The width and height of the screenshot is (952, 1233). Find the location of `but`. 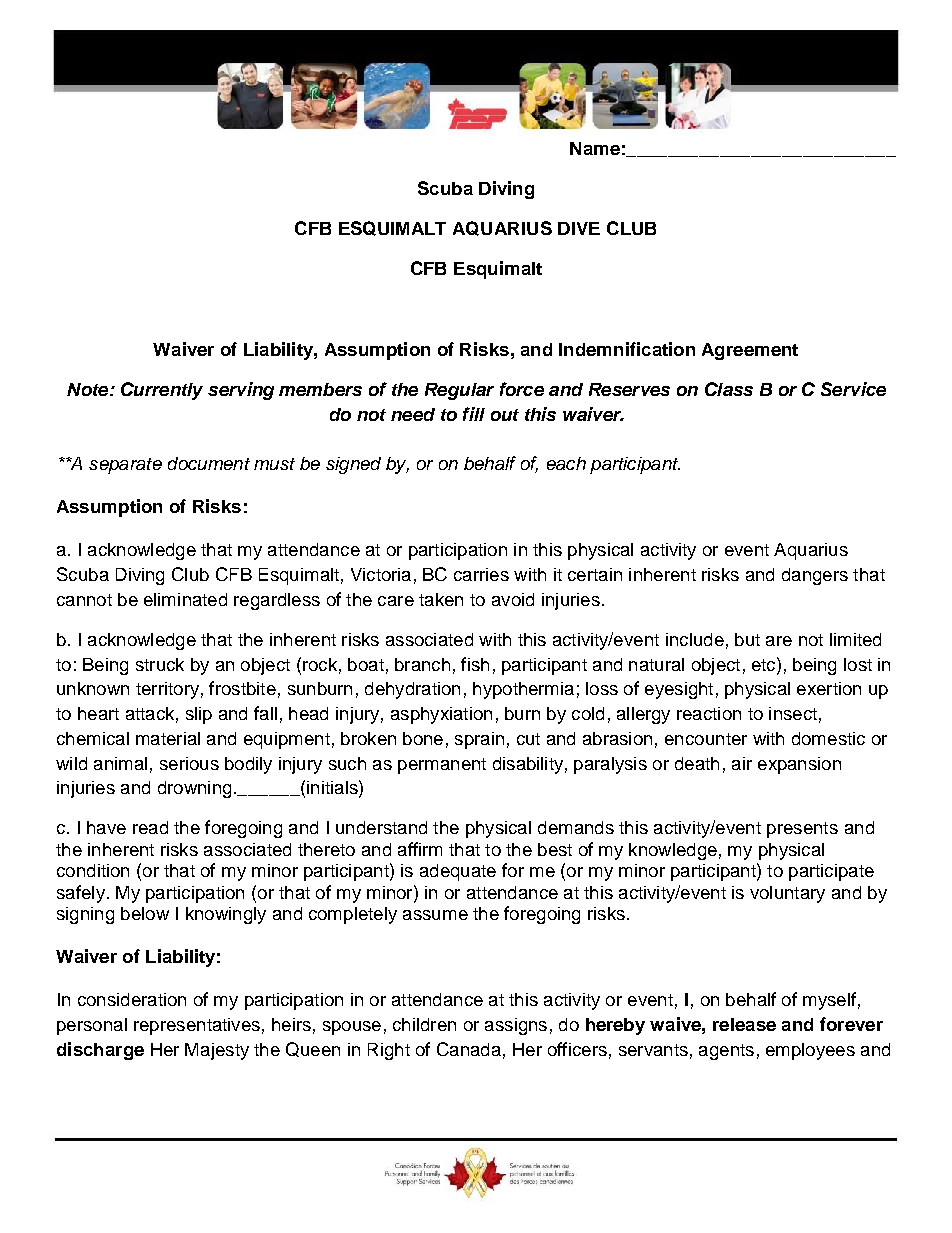

but is located at coordinates (747, 639).
